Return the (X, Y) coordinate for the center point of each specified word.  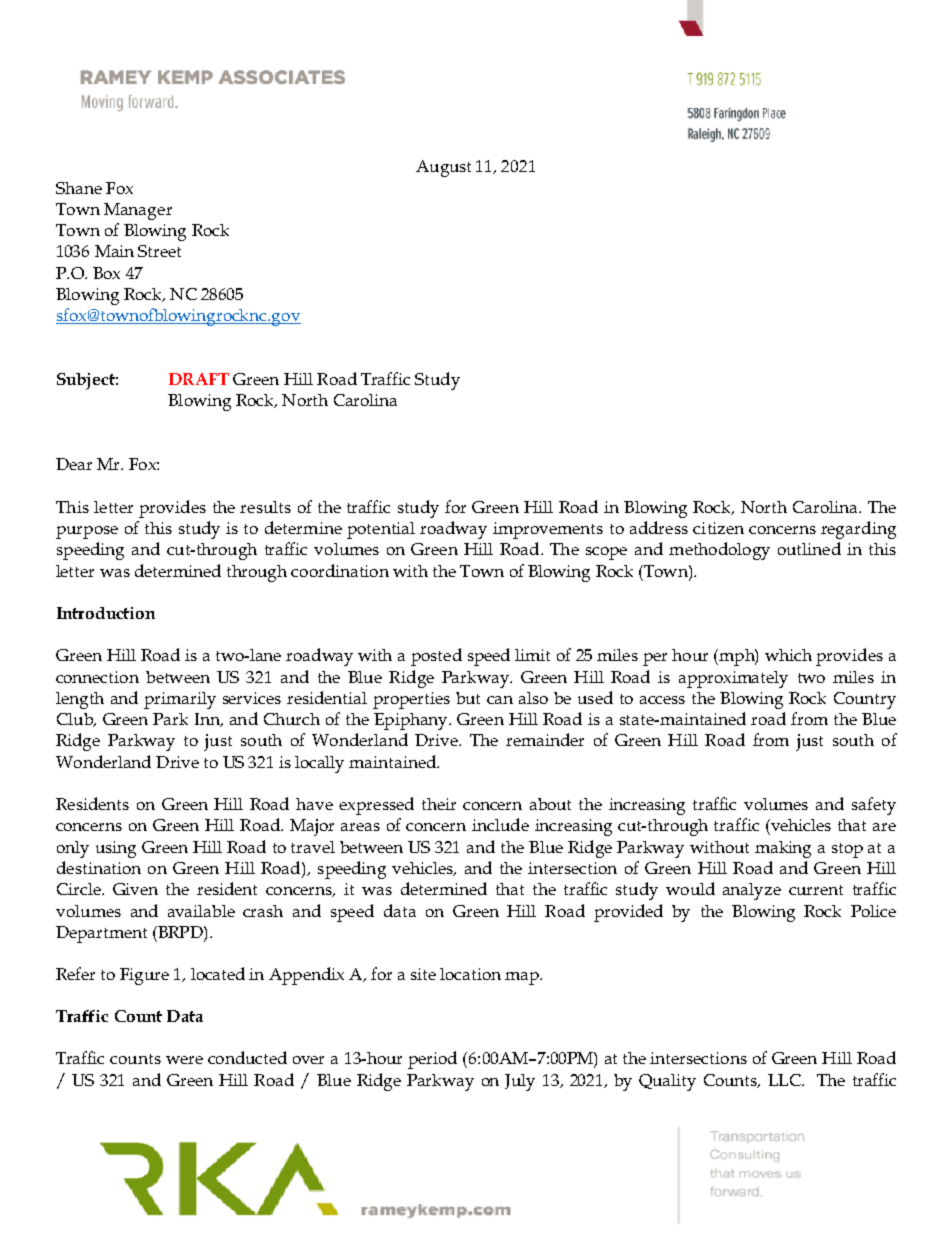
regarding (858, 530)
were (184, 1060)
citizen (718, 528)
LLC (785, 1080)
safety (874, 806)
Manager (138, 211)
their (439, 804)
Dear (74, 464)
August (443, 168)
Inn (208, 720)
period (432, 1060)
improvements (548, 530)
